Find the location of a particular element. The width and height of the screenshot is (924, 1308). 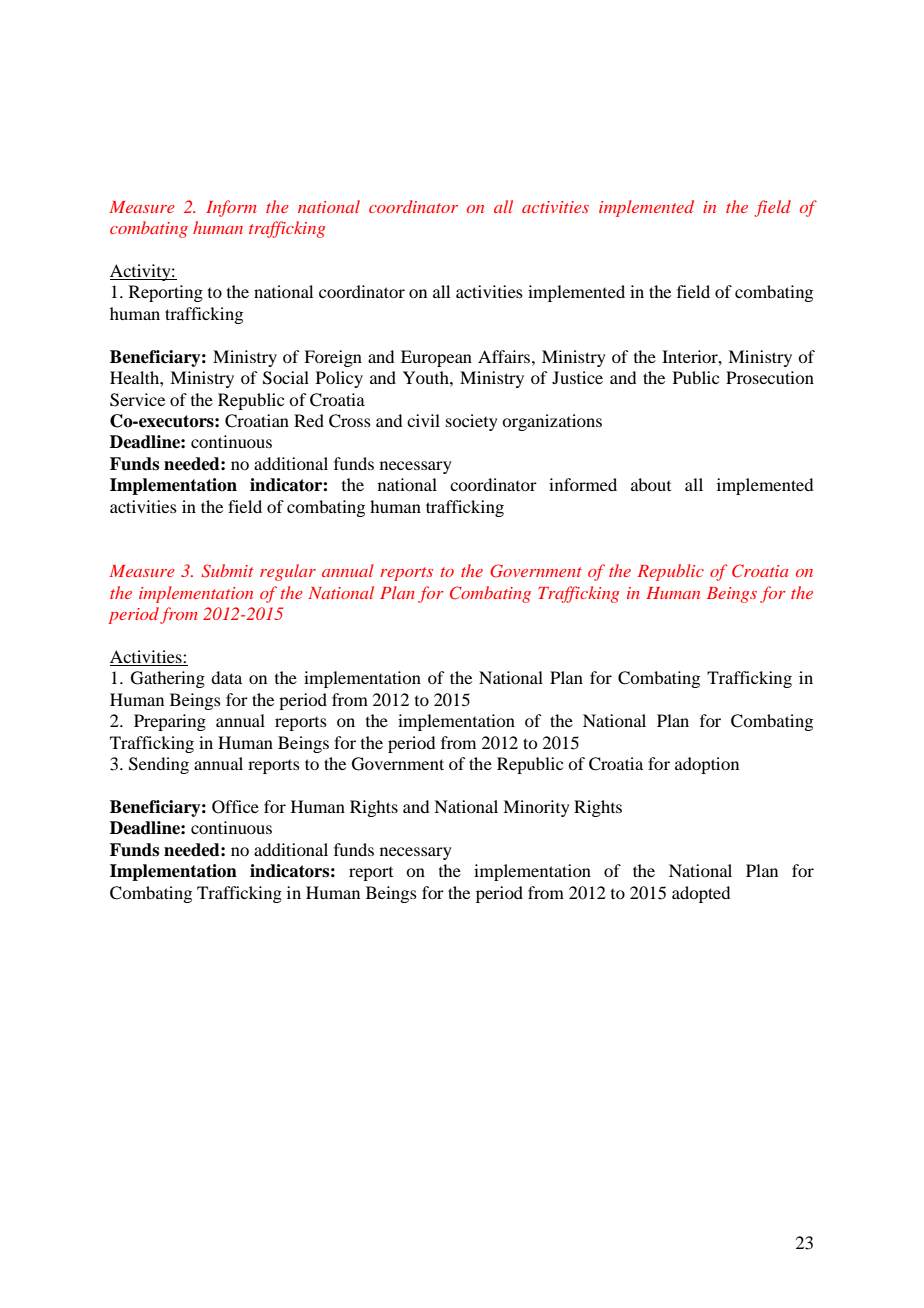

Office is located at coordinates (235, 807).
